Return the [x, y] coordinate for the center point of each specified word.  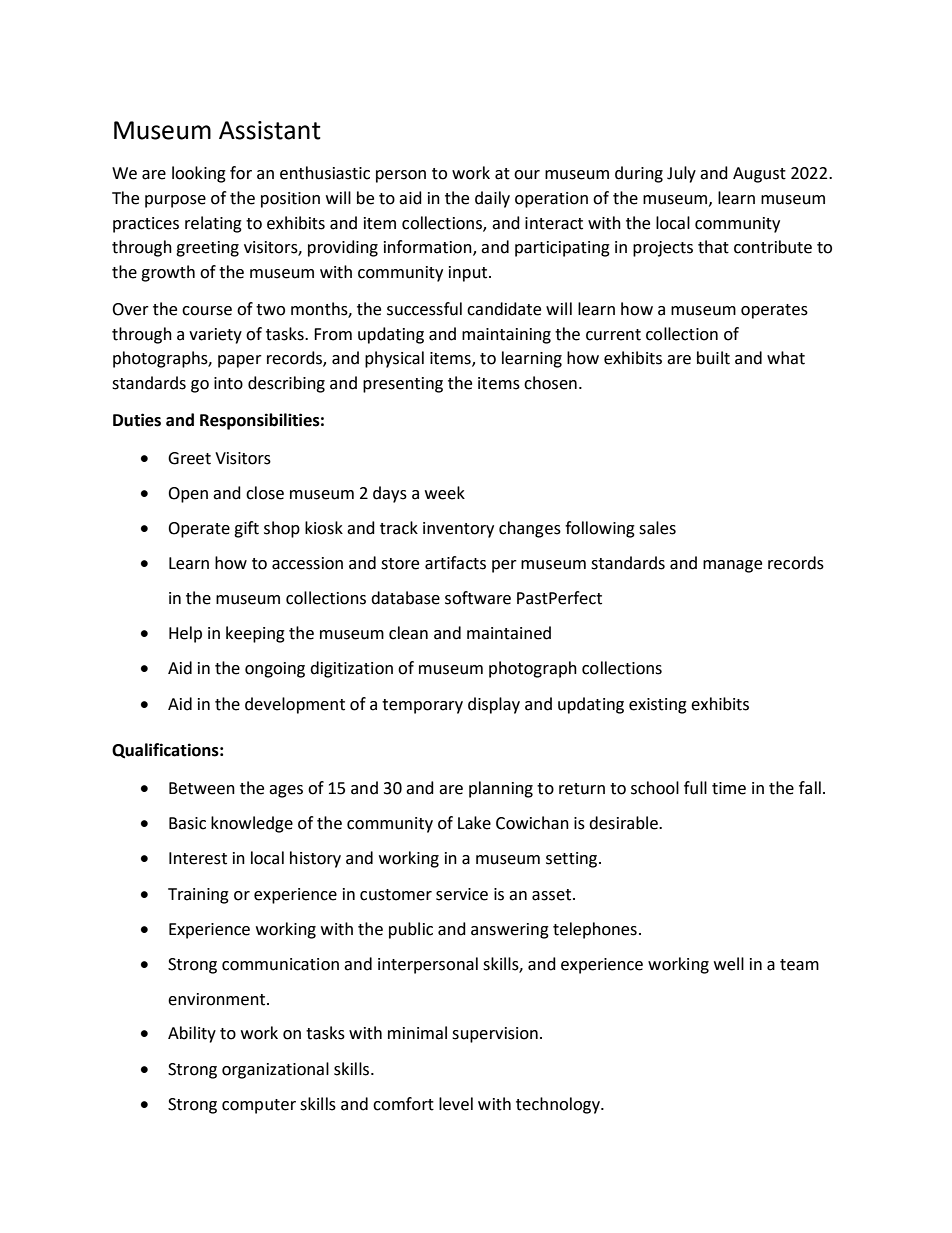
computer [259, 1106]
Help [185, 634]
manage [732, 566]
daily [492, 199]
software [478, 598]
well [729, 964]
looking [199, 174]
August [759, 175]
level [456, 1104]
